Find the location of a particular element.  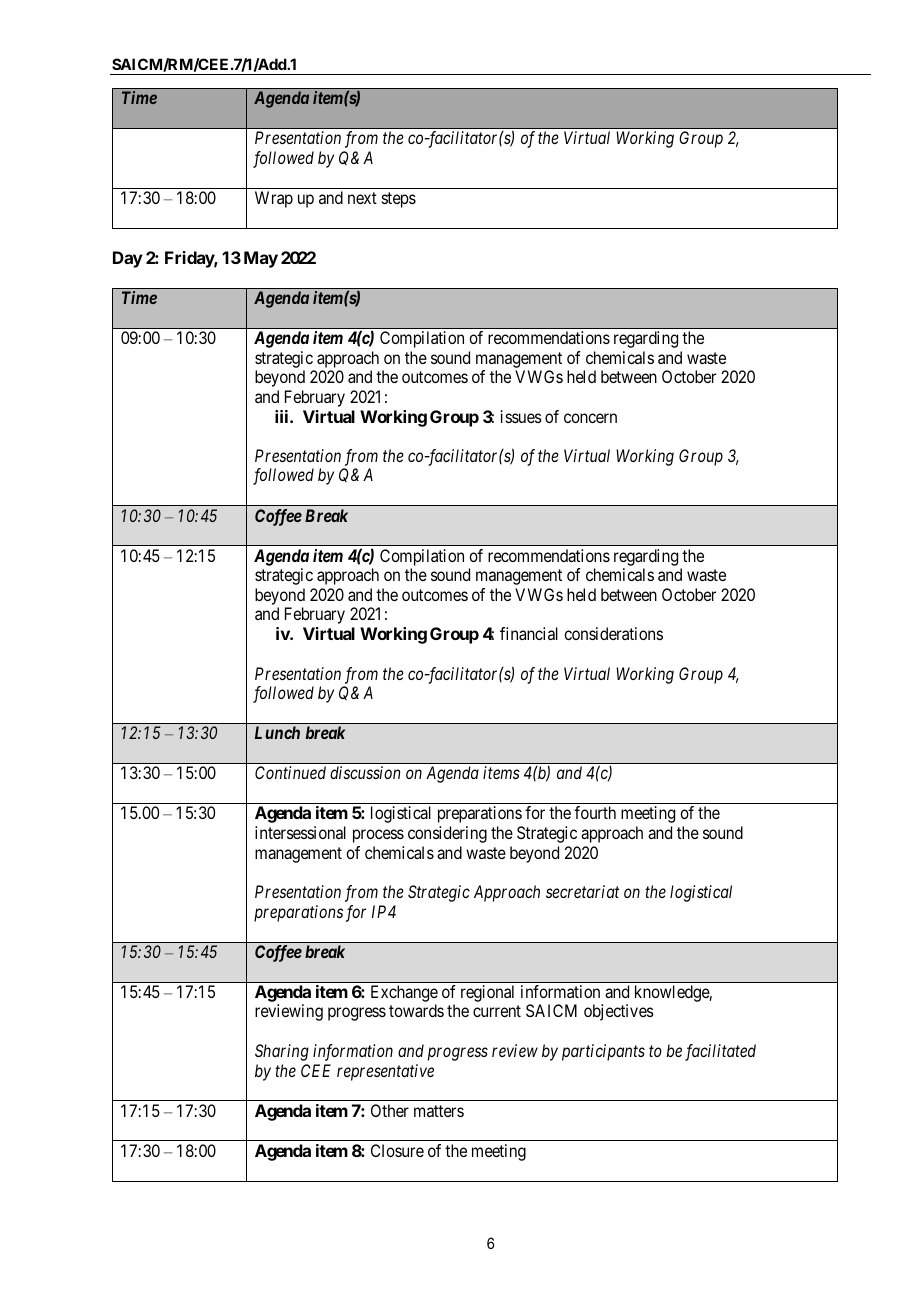

steps is located at coordinates (399, 200).
